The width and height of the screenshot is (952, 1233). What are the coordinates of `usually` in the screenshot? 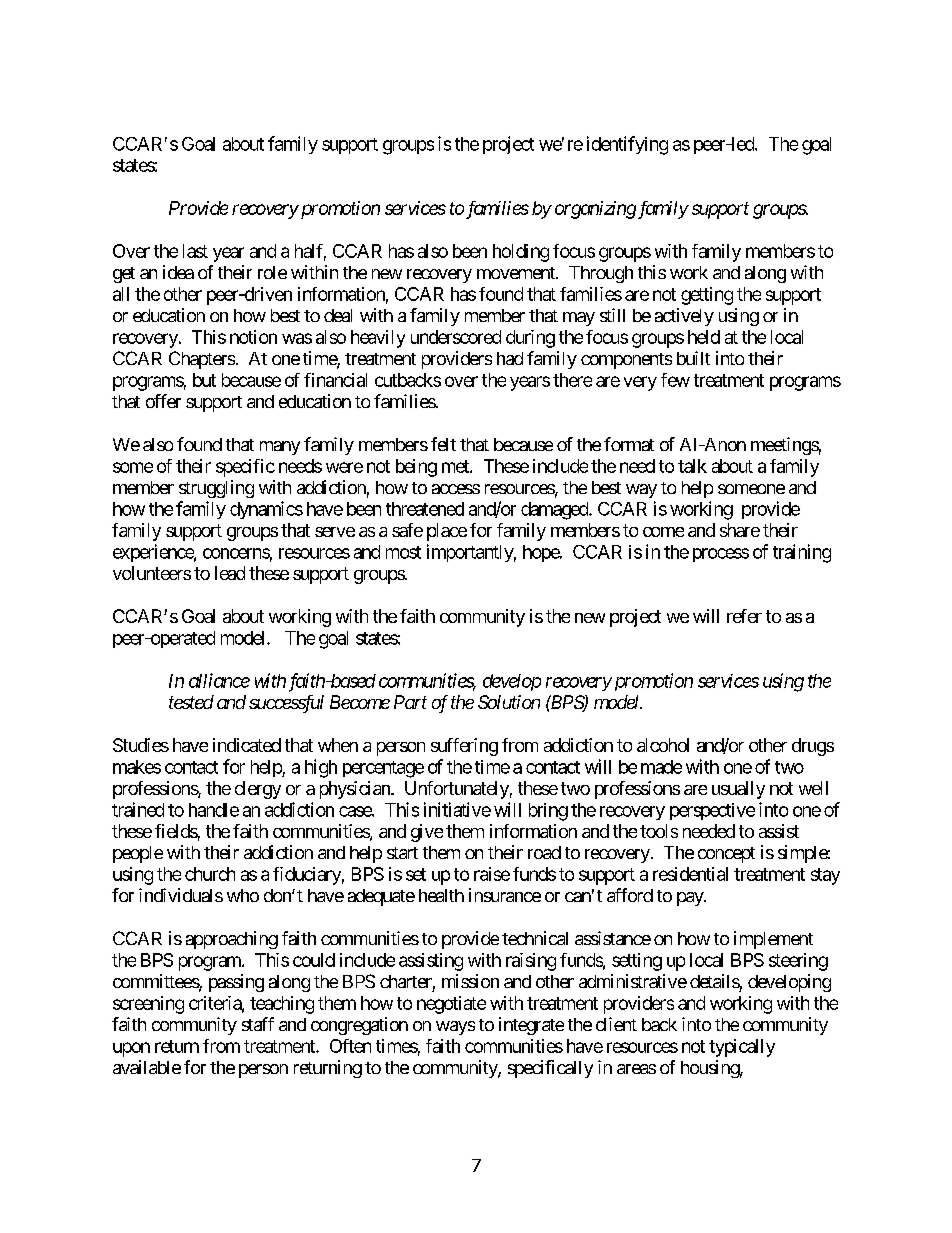 It's located at (738, 790).
